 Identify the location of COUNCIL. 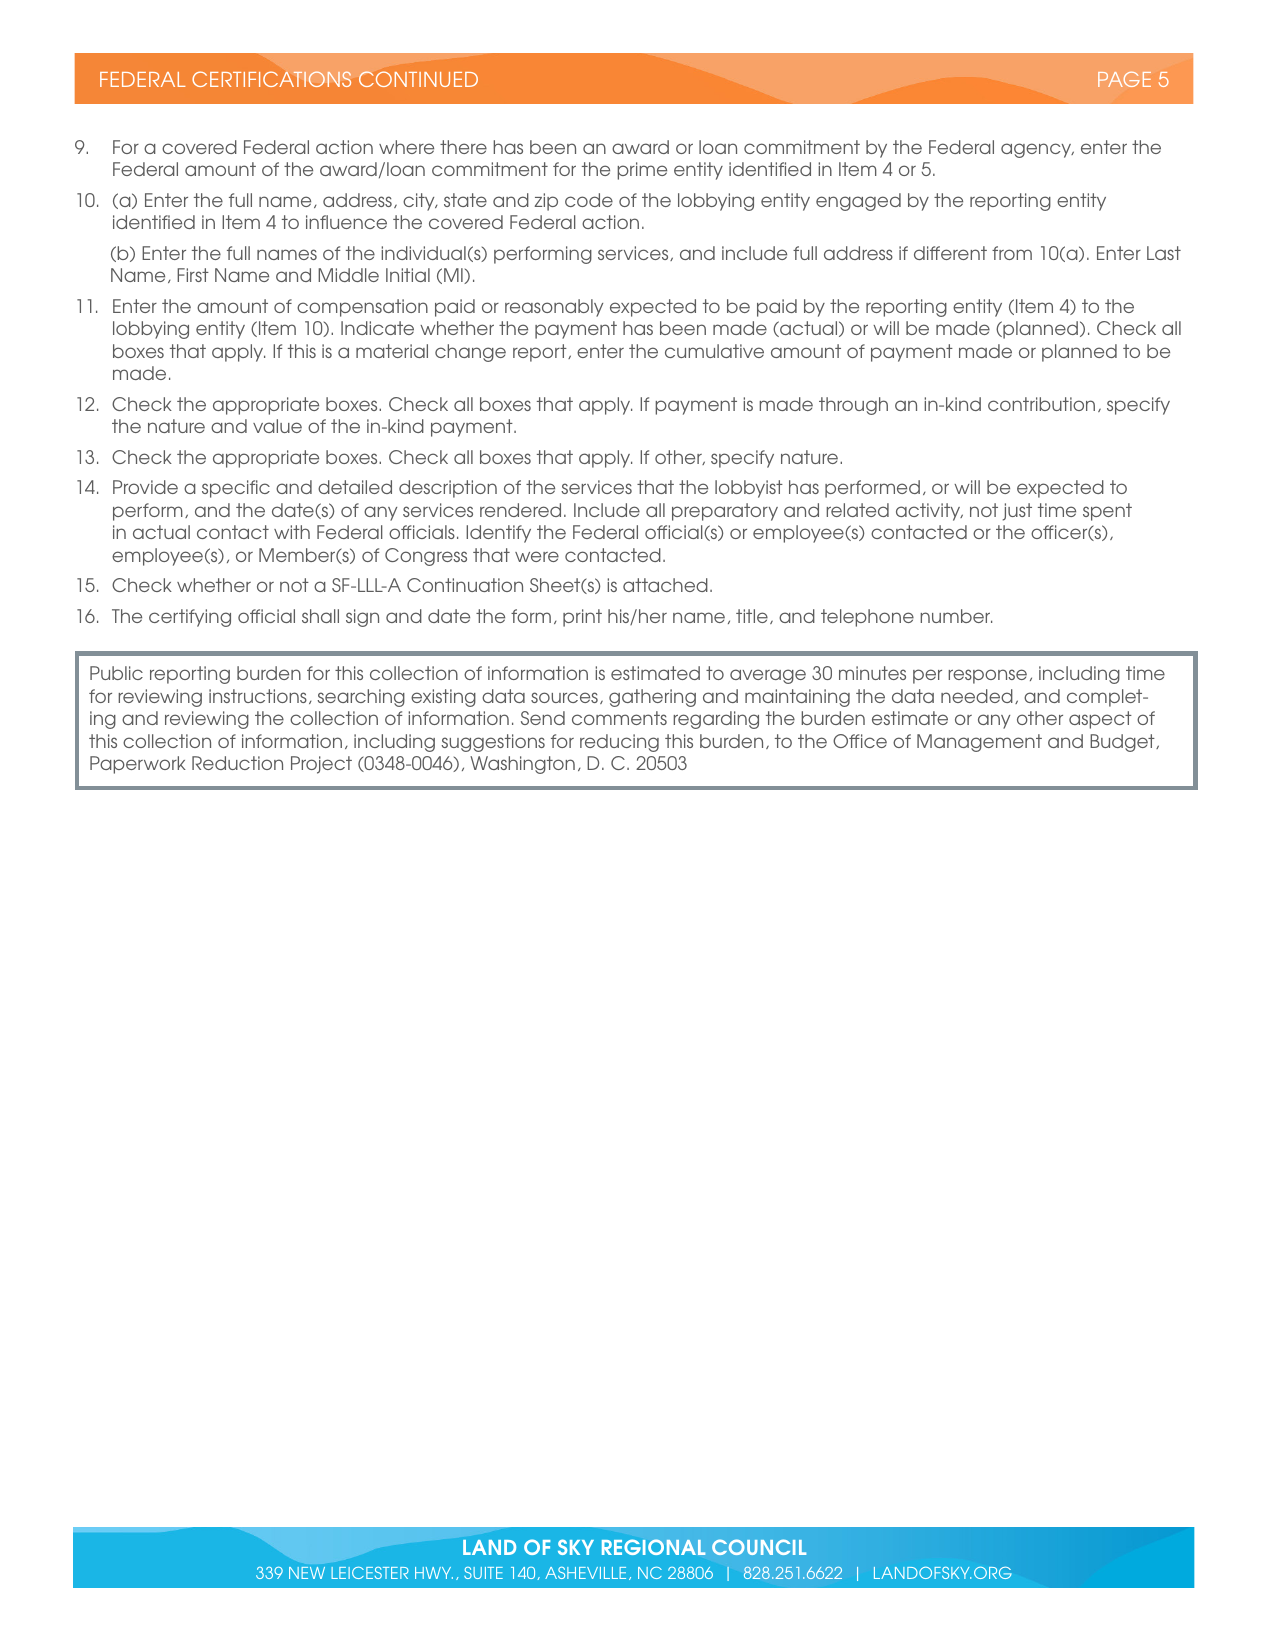
(759, 1547).
